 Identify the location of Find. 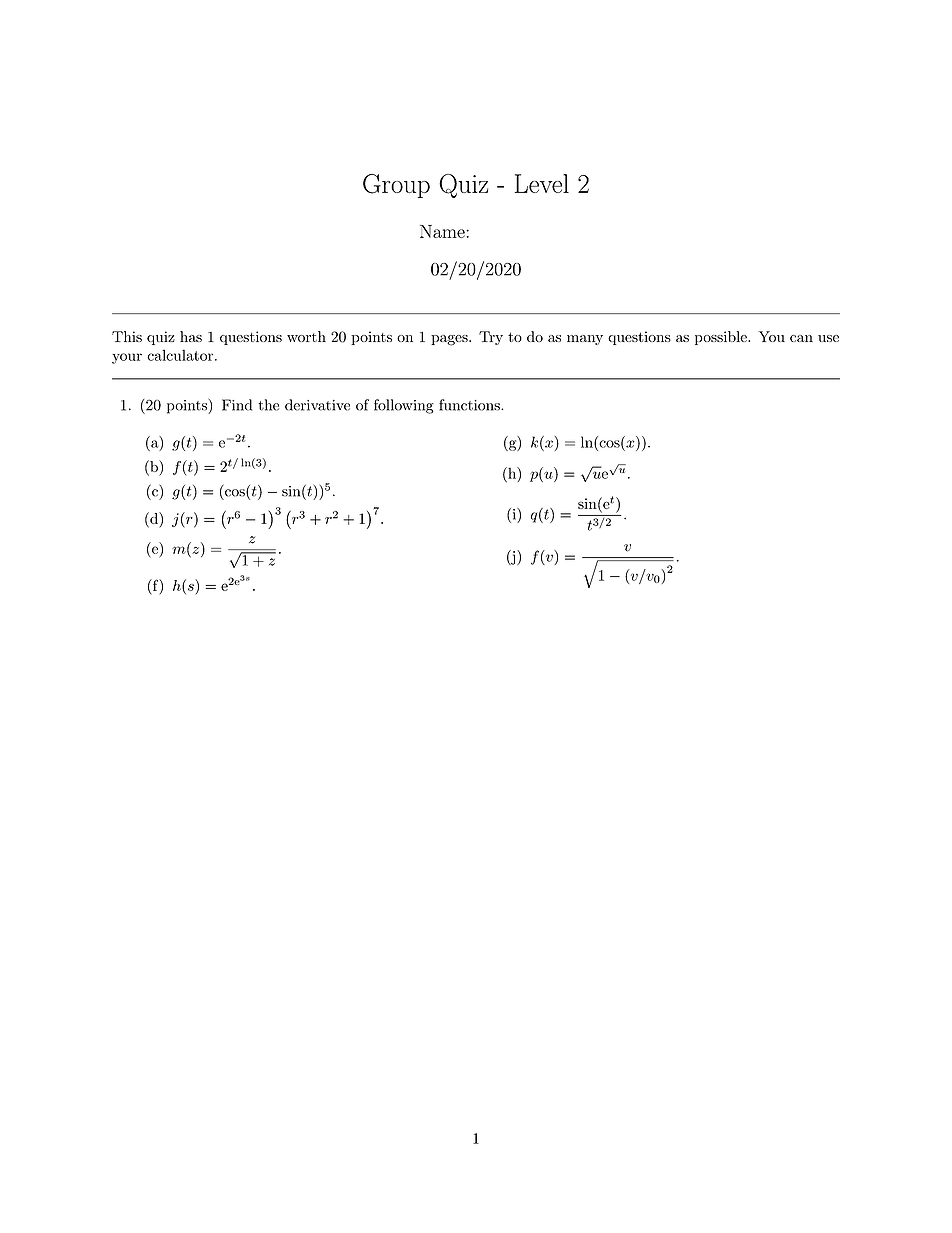
(237, 405).
